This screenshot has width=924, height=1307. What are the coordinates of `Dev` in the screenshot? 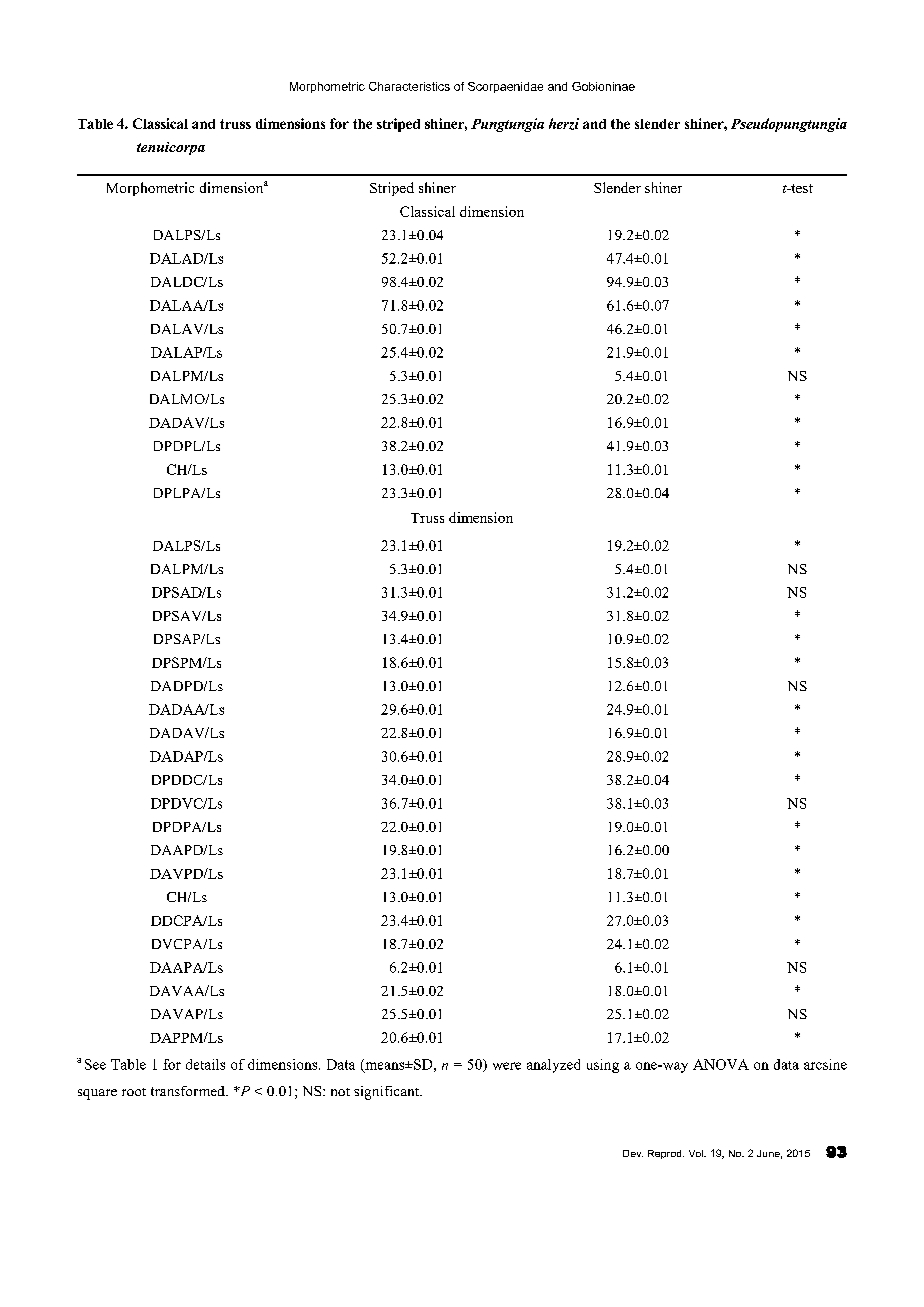 It's located at (633, 1153).
